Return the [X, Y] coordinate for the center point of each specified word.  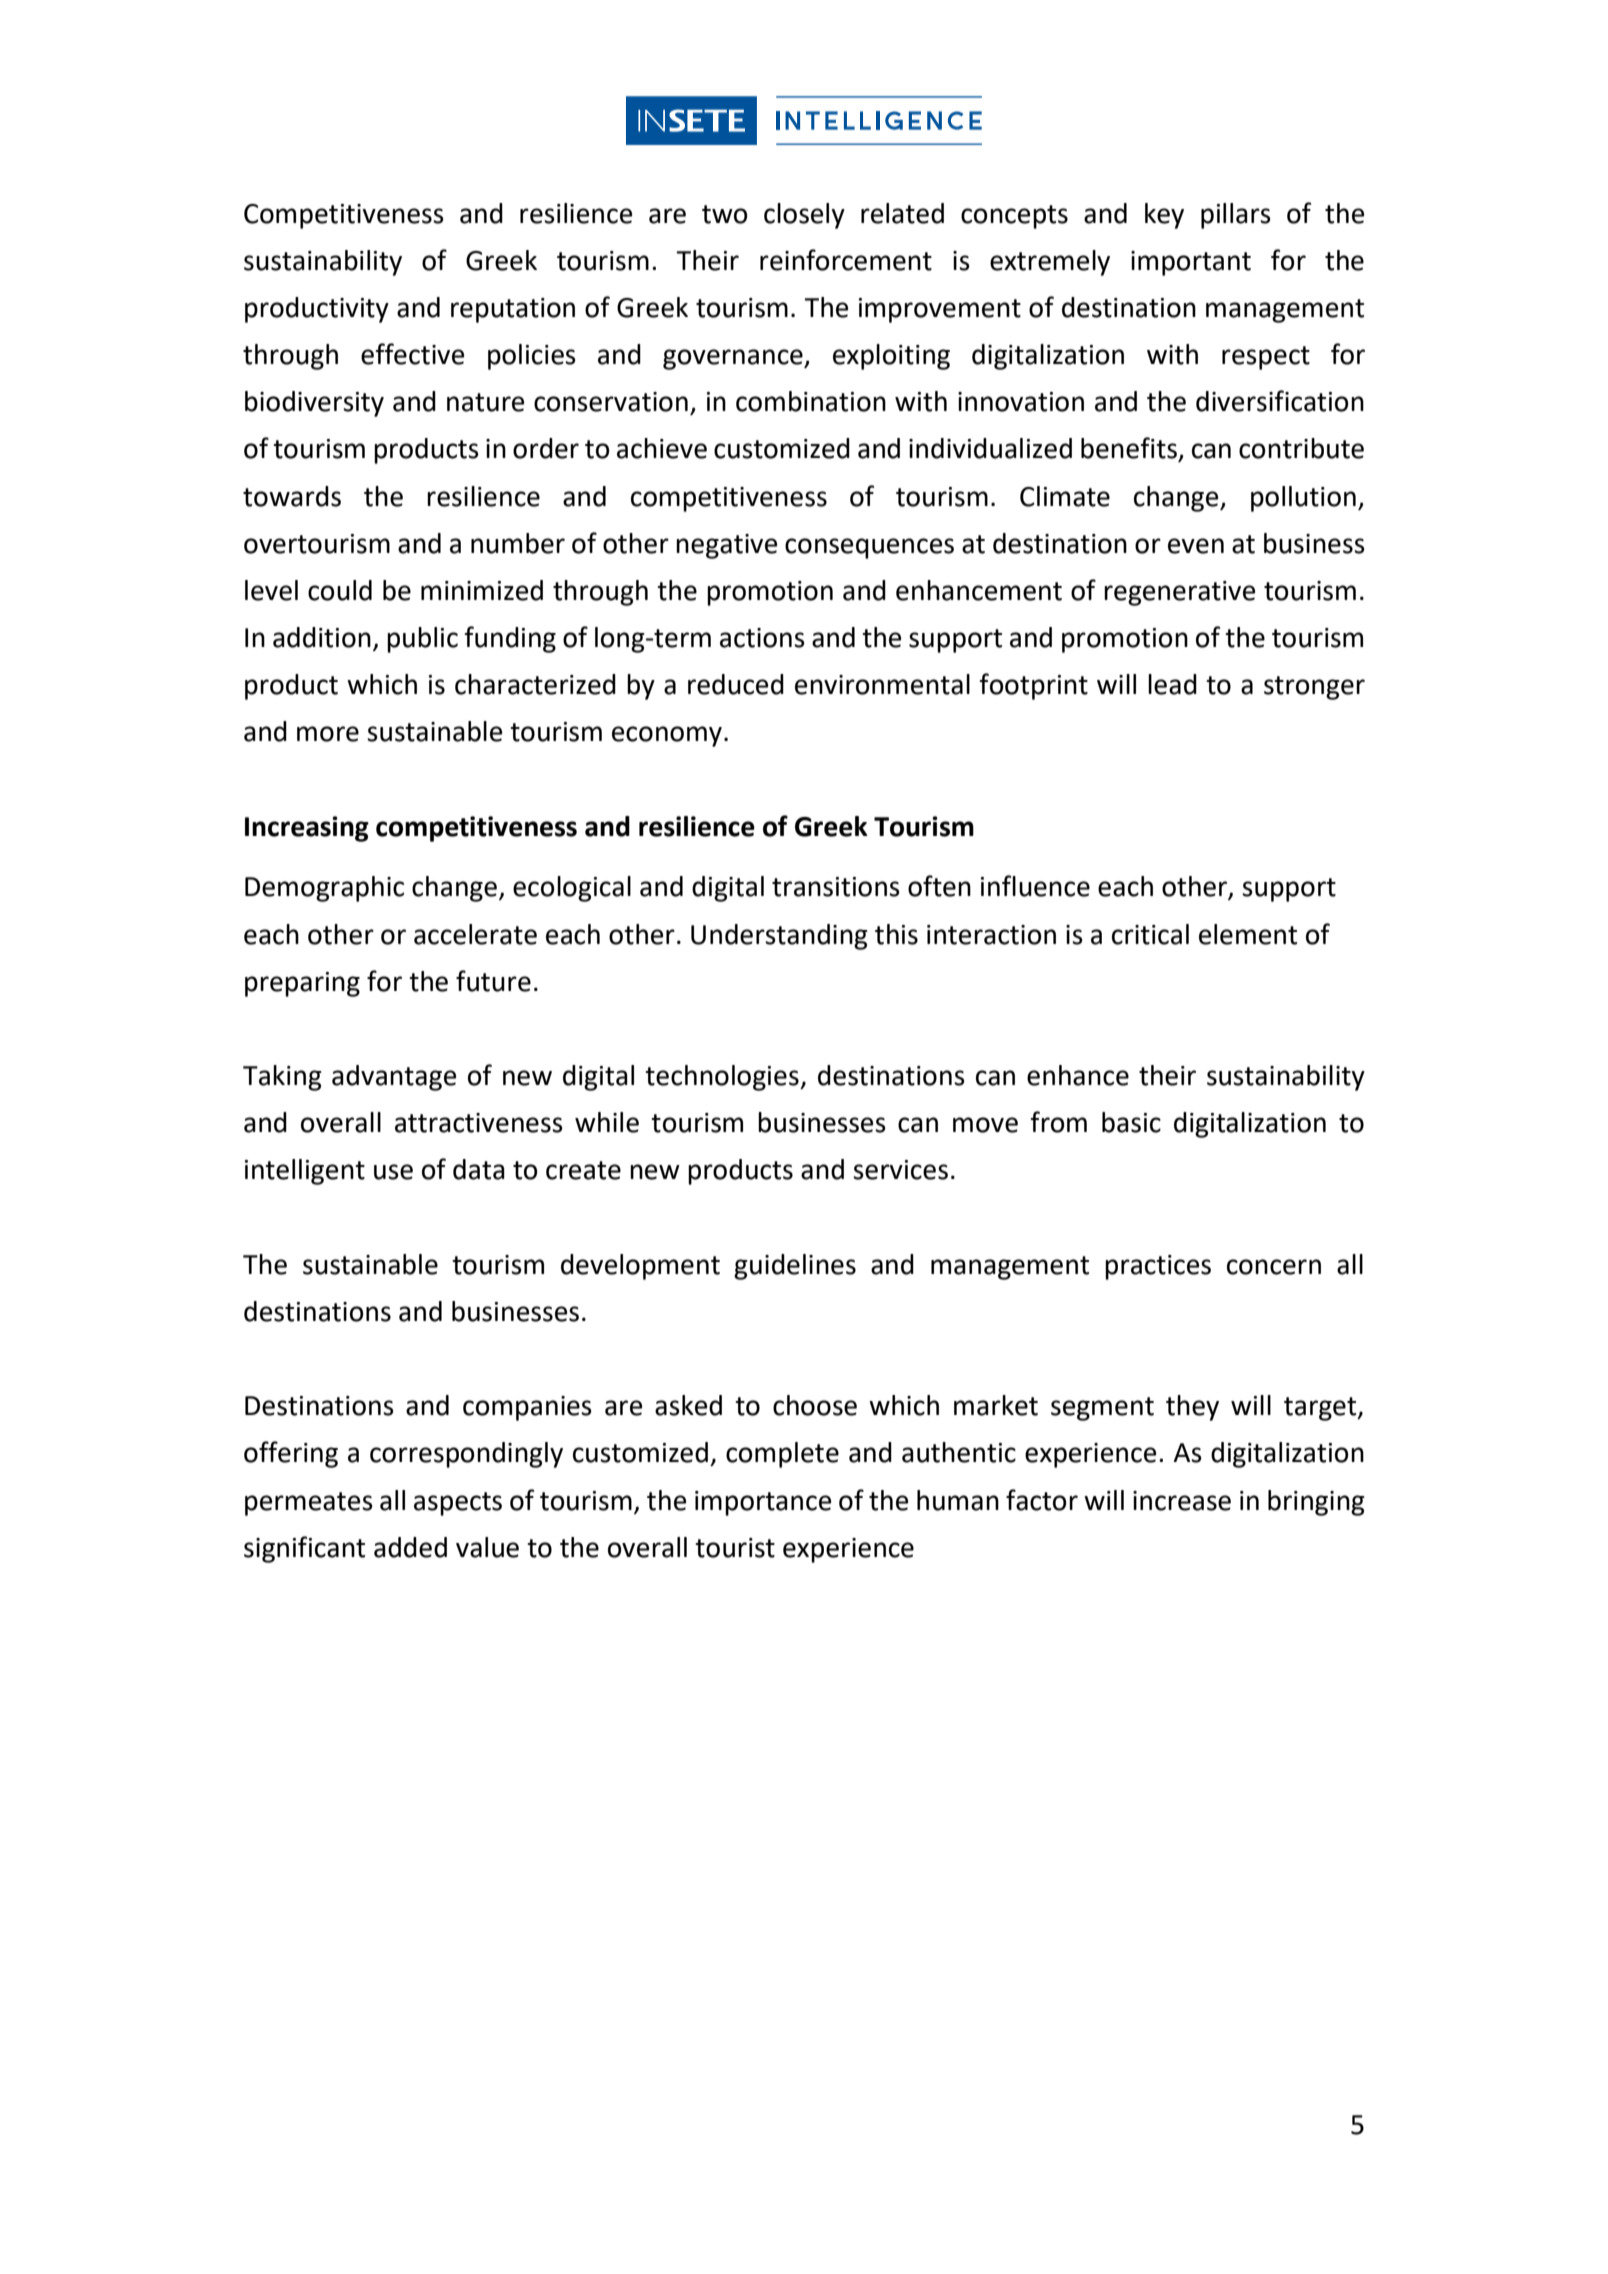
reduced [736, 684]
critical [1150, 934]
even [1196, 546]
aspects [458, 1504]
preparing [302, 984]
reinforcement [846, 260]
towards [292, 496]
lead [1172, 684]
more [328, 734]
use [393, 1172]
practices [1158, 1267]
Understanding [779, 937]
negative [726, 546]
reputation [513, 310]
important [1191, 263]
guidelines [795, 1267]
